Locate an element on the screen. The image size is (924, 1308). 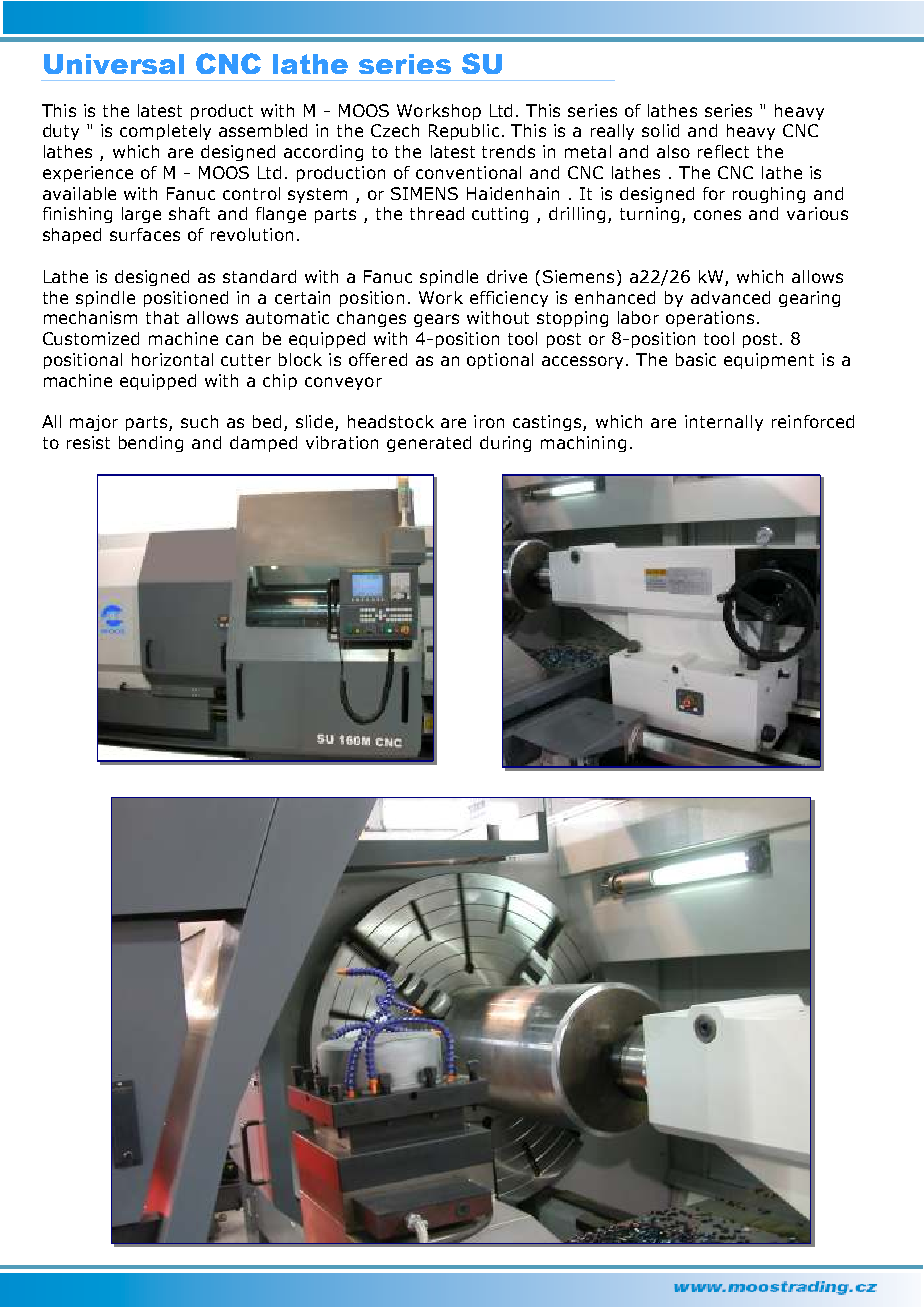
Czech is located at coordinates (395, 130).
